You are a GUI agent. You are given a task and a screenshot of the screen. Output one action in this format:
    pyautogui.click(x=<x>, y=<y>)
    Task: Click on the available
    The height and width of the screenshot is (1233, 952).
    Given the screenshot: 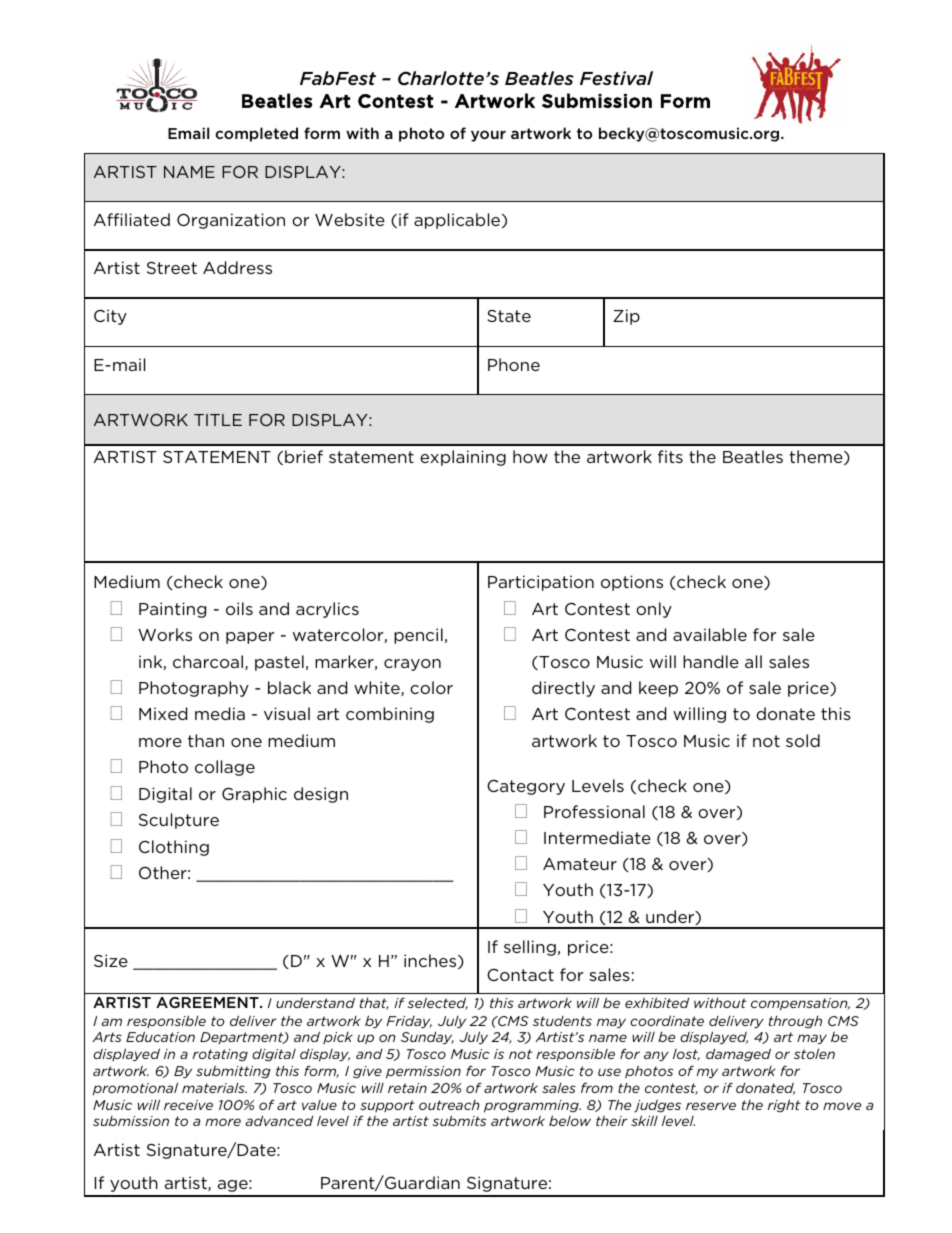 What is the action you would take?
    pyautogui.click(x=710, y=634)
